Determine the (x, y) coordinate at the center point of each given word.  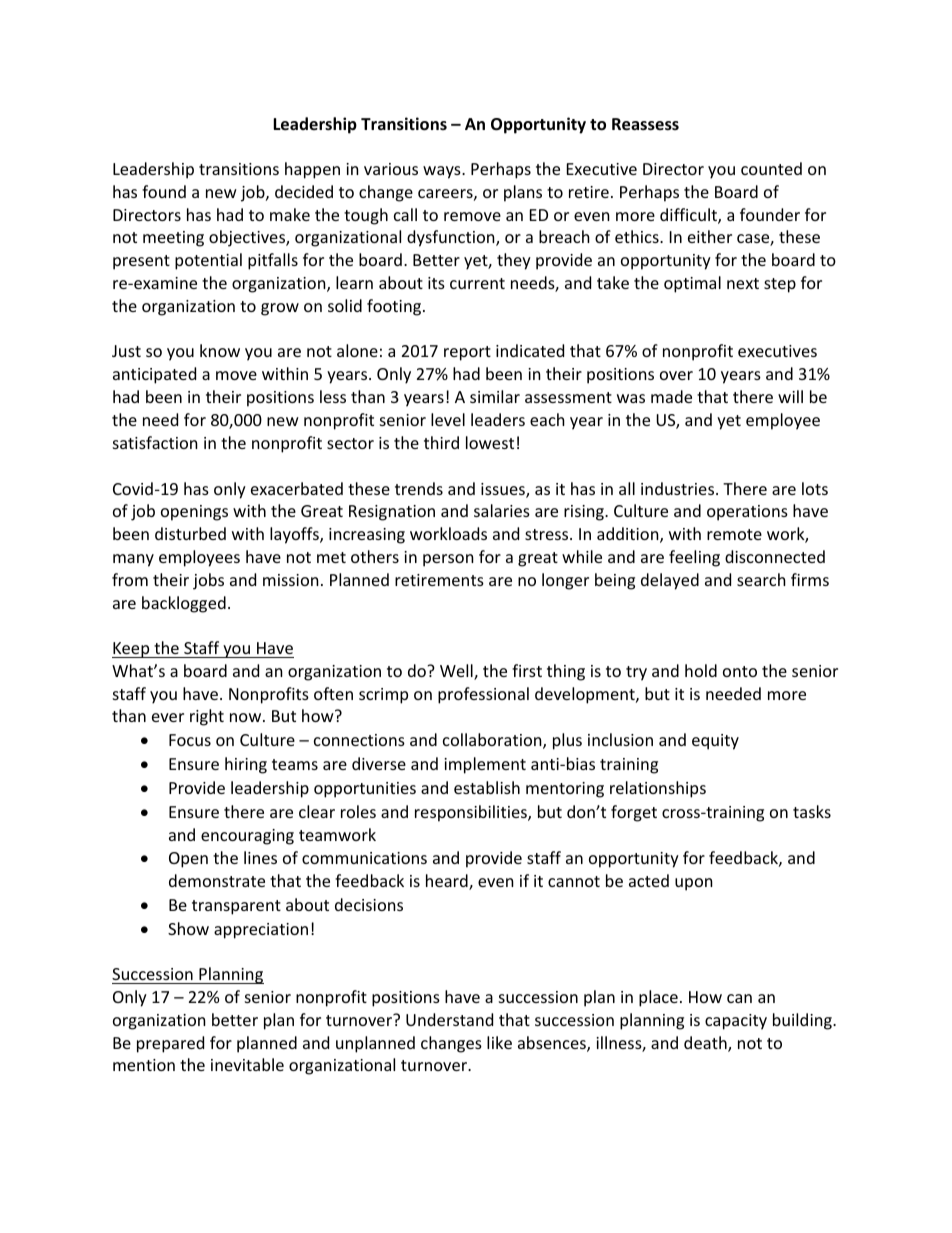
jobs (208, 581)
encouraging (247, 837)
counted (771, 168)
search (761, 579)
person (448, 560)
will (790, 396)
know (220, 350)
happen (312, 170)
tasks (812, 811)
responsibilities (472, 813)
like (499, 1042)
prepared (170, 1044)
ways (443, 172)
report (467, 353)
